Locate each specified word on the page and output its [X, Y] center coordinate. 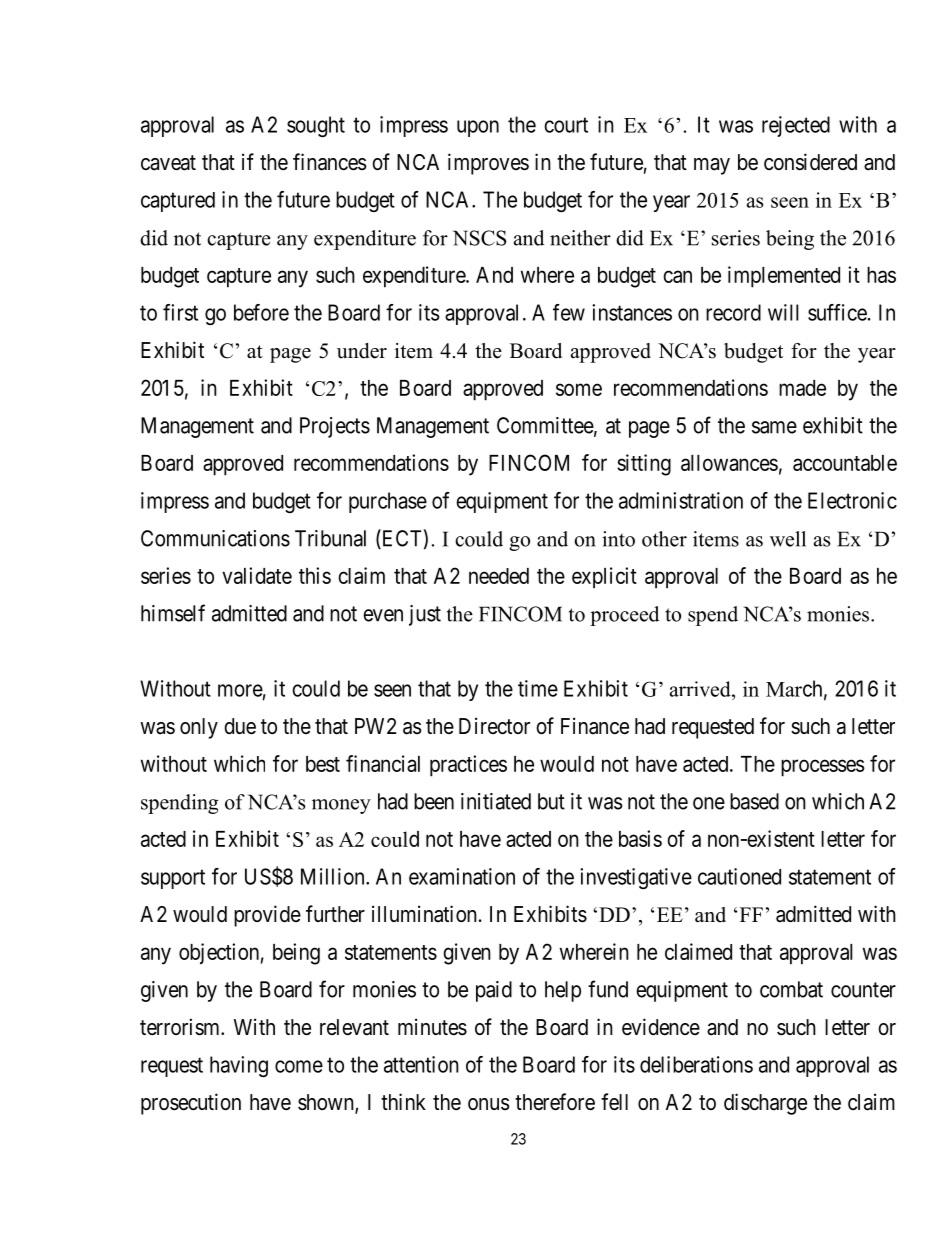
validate [257, 575]
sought [316, 126]
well [788, 539]
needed [499, 576]
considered [810, 162]
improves [488, 164]
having [239, 1066]
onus [489, 1104]
